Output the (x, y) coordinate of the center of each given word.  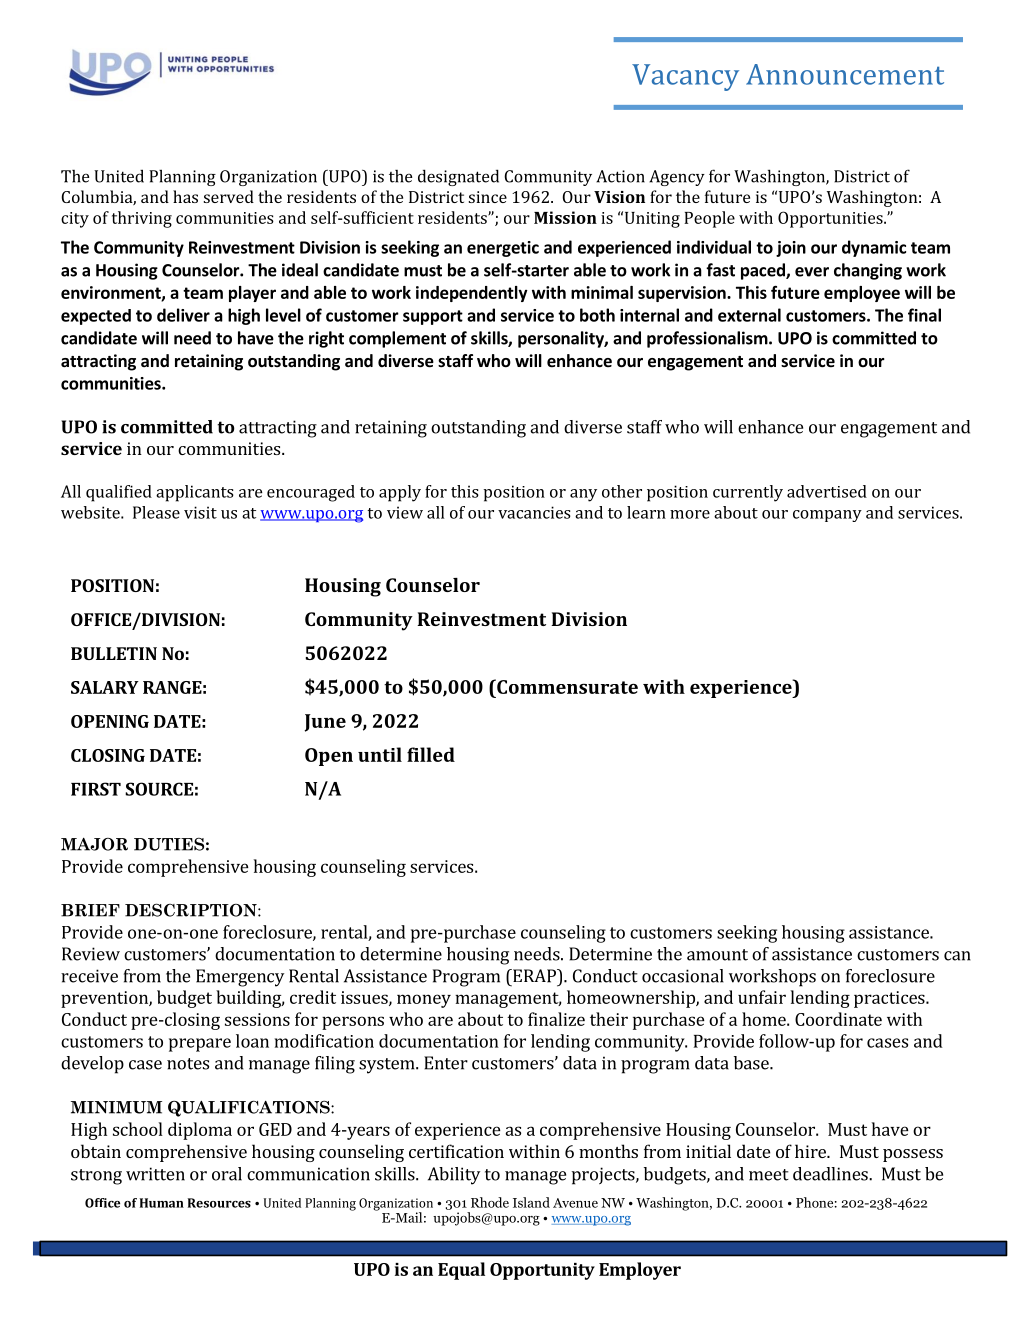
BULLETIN (114, 653)
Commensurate (566, 686)
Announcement (845, 74)
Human (162, 1203)
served (229, 196)
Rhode (490, 1202)
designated (458, 177)
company (827, 516)
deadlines (831, 1174)
